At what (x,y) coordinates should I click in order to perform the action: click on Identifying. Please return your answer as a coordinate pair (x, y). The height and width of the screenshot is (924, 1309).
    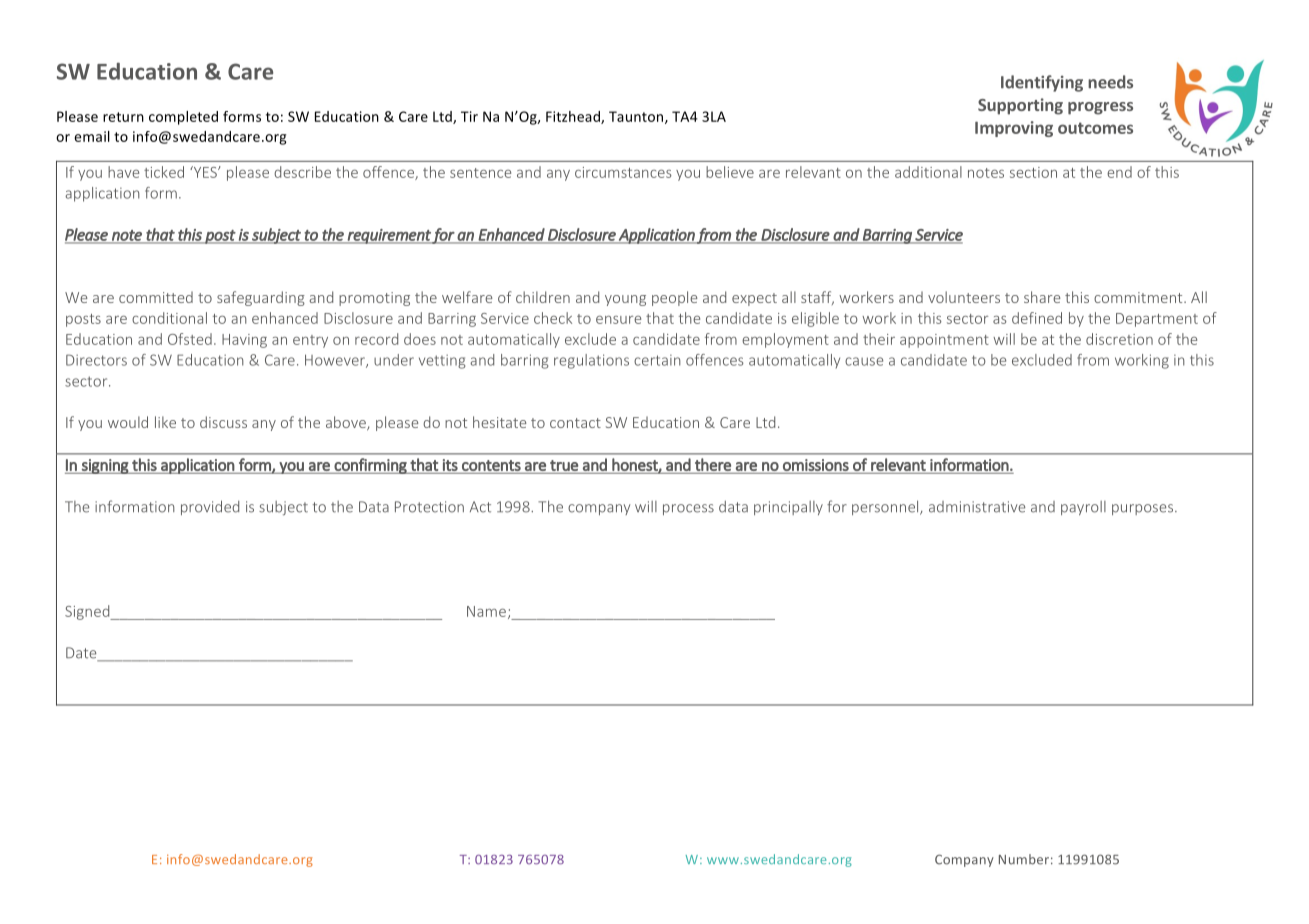
    Looking at the image, I should click on (1042, 83).
